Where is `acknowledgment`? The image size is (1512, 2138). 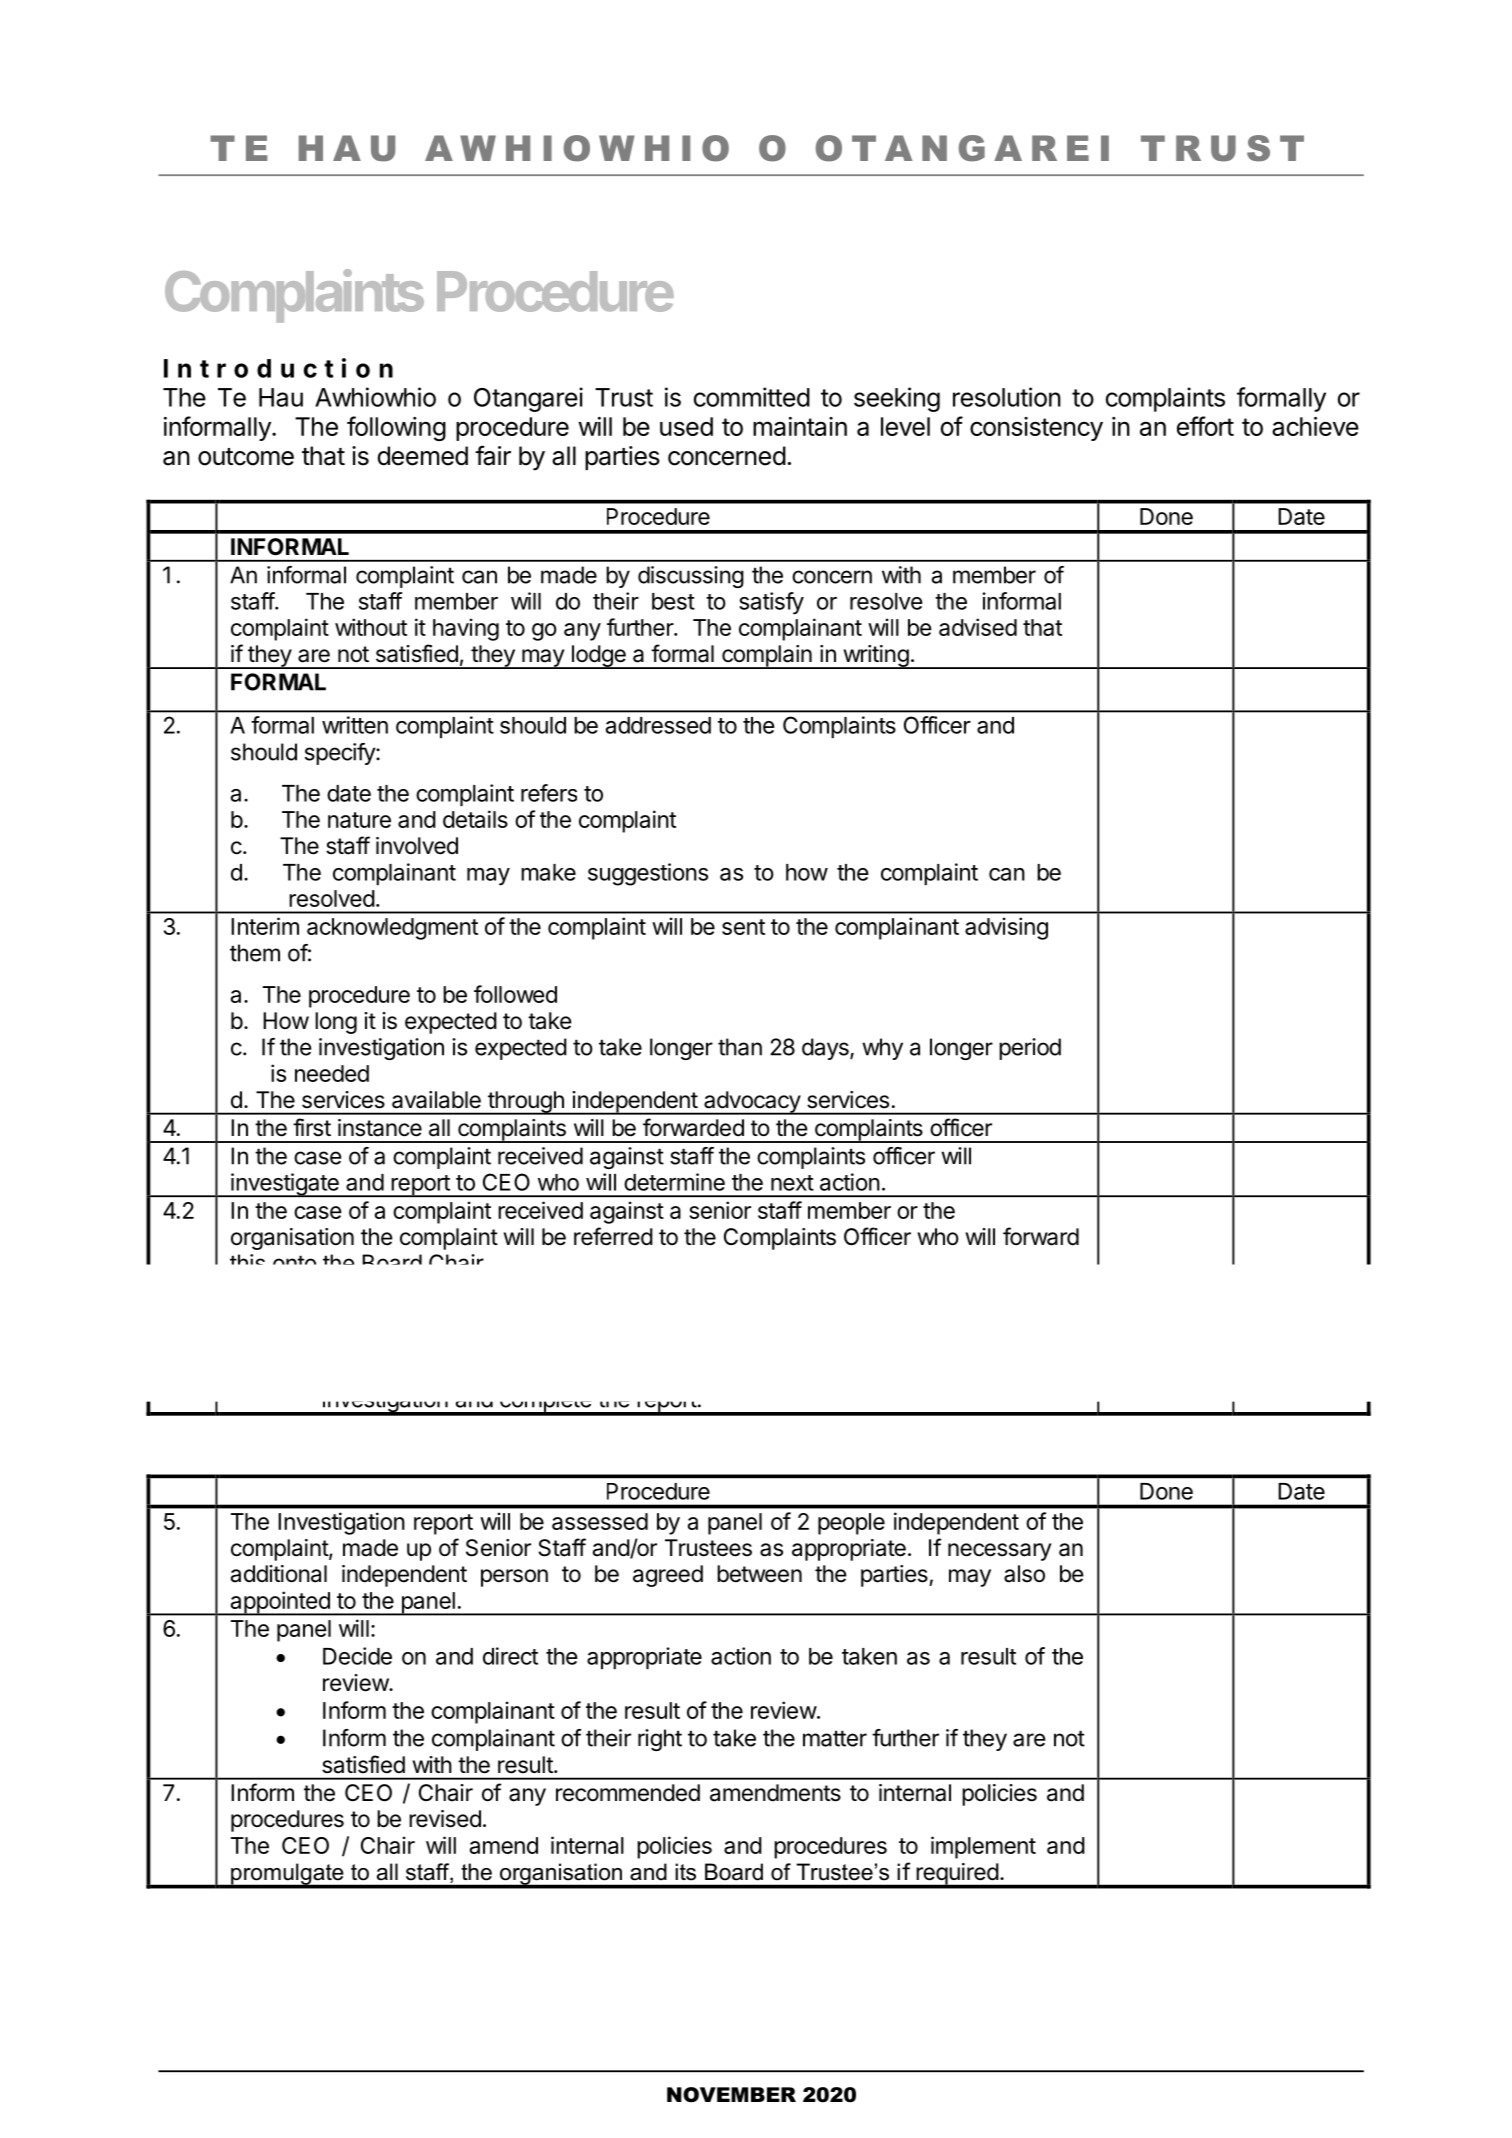
acknowledgment is located at coordinates (392, 929).
